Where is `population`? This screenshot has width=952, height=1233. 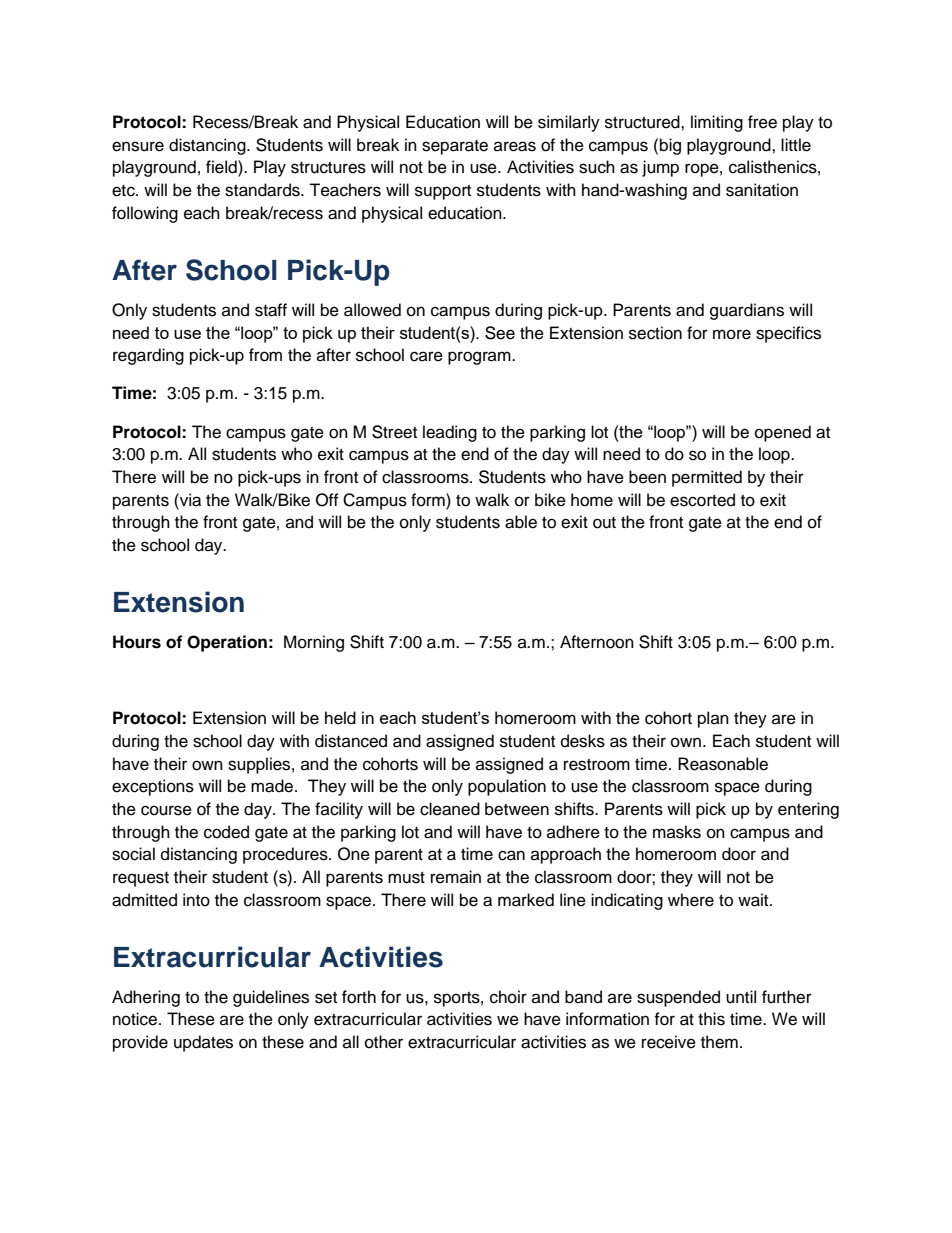
population is located at coordinates (507, 787).
